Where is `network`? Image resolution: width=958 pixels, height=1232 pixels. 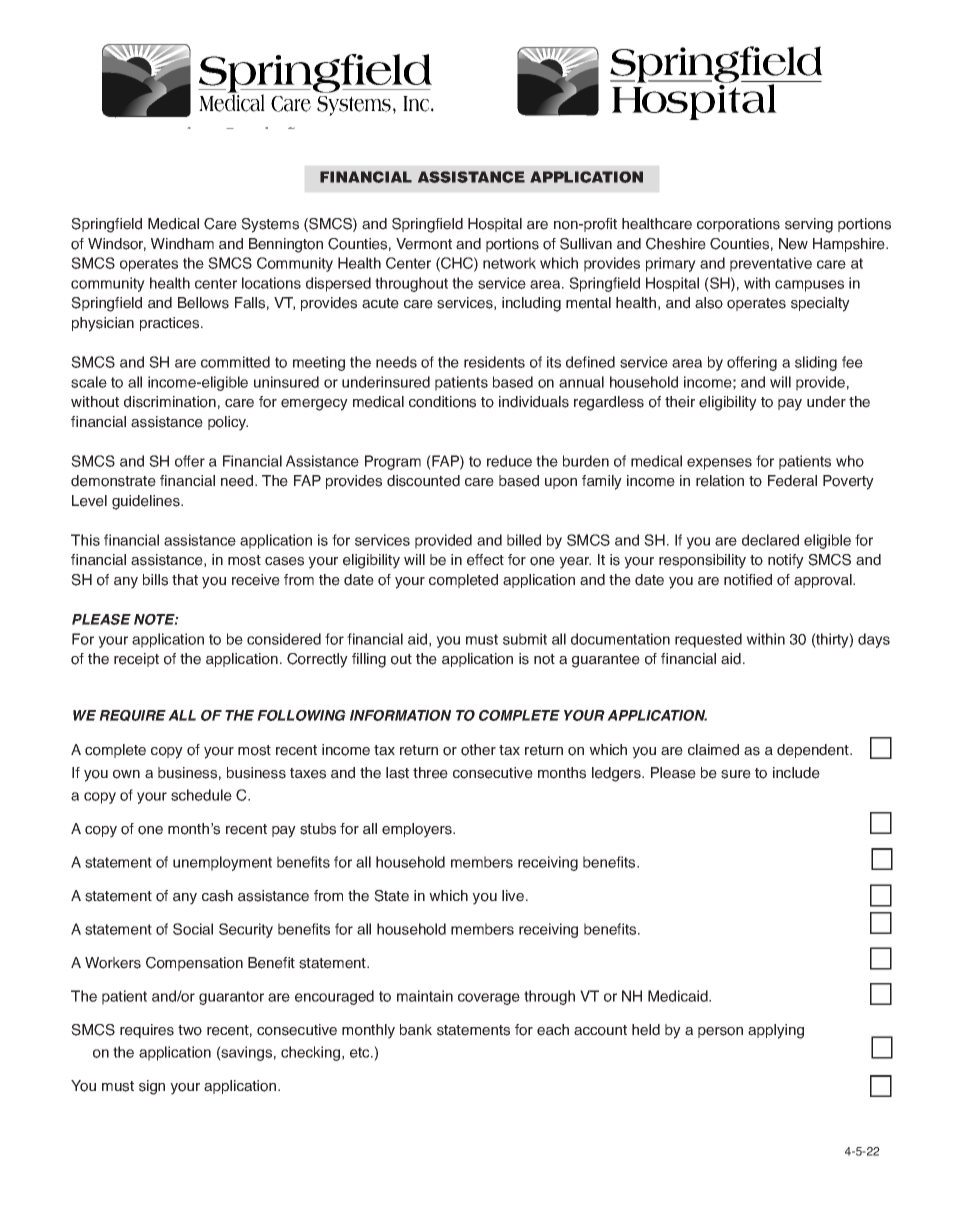 network is located at coordinates (509, 263).
